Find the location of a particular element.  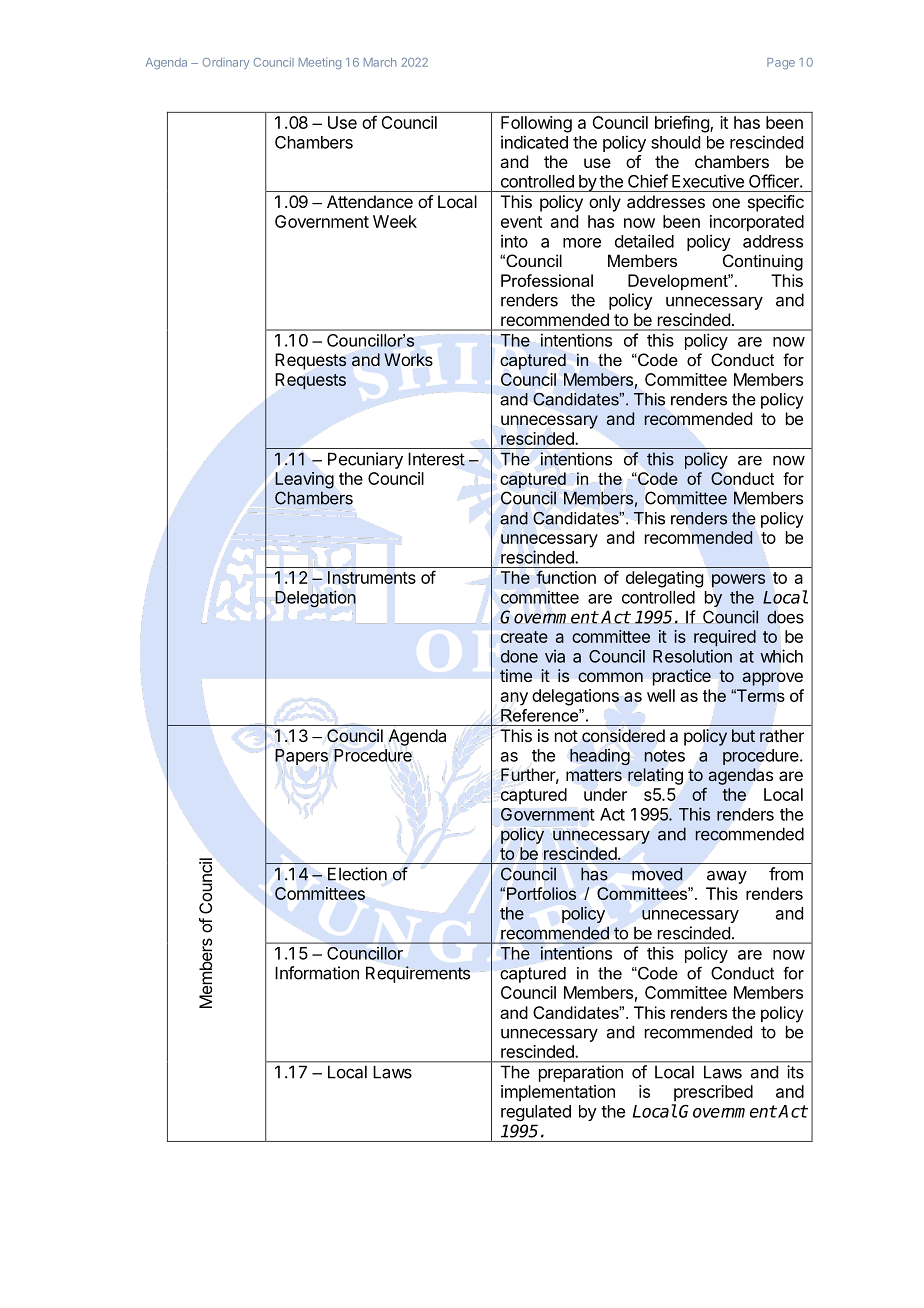

prescribed is located at coordinates (713, 1093).
